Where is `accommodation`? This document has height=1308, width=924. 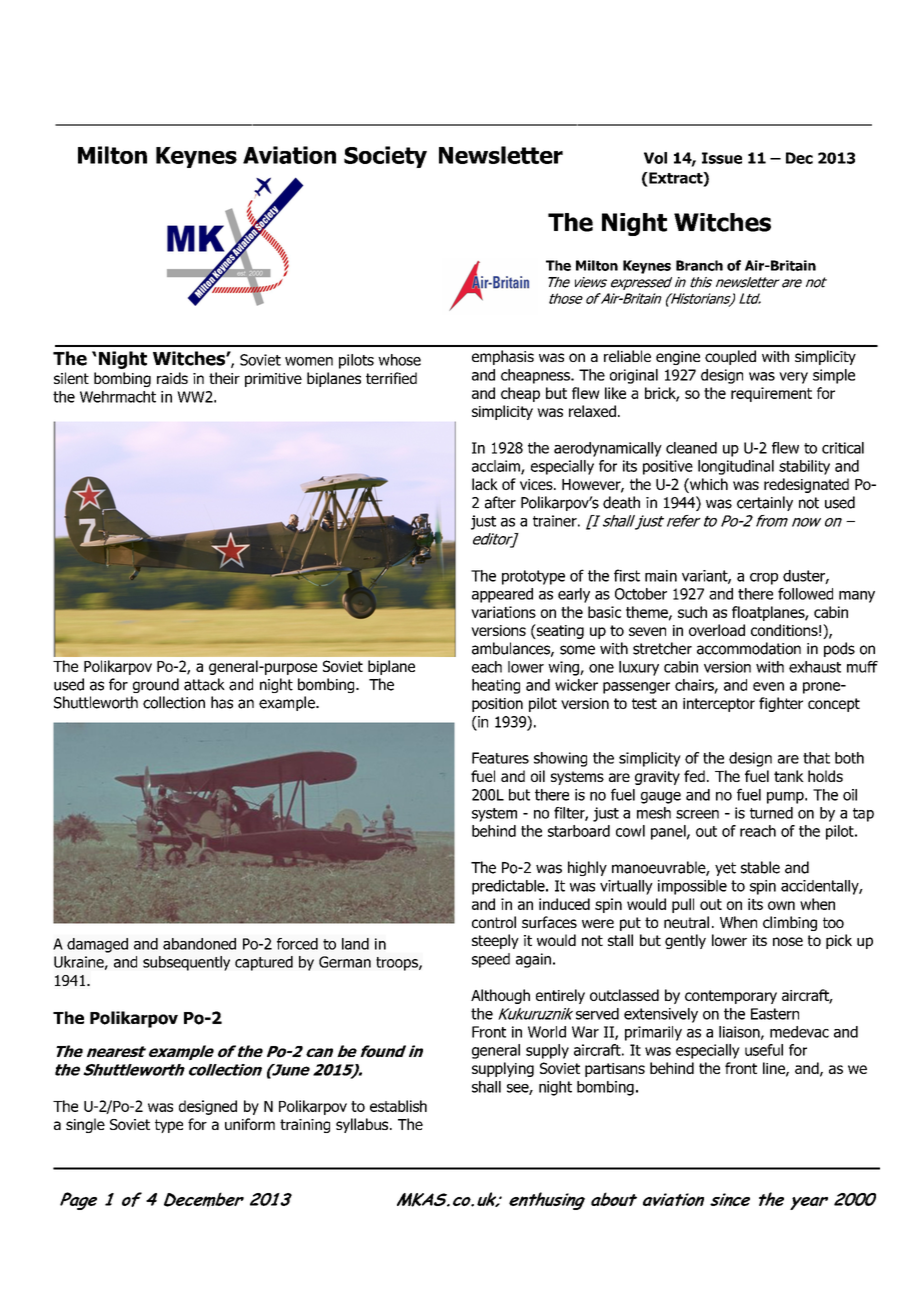
accommodation is located at coordinates (749, 648).
